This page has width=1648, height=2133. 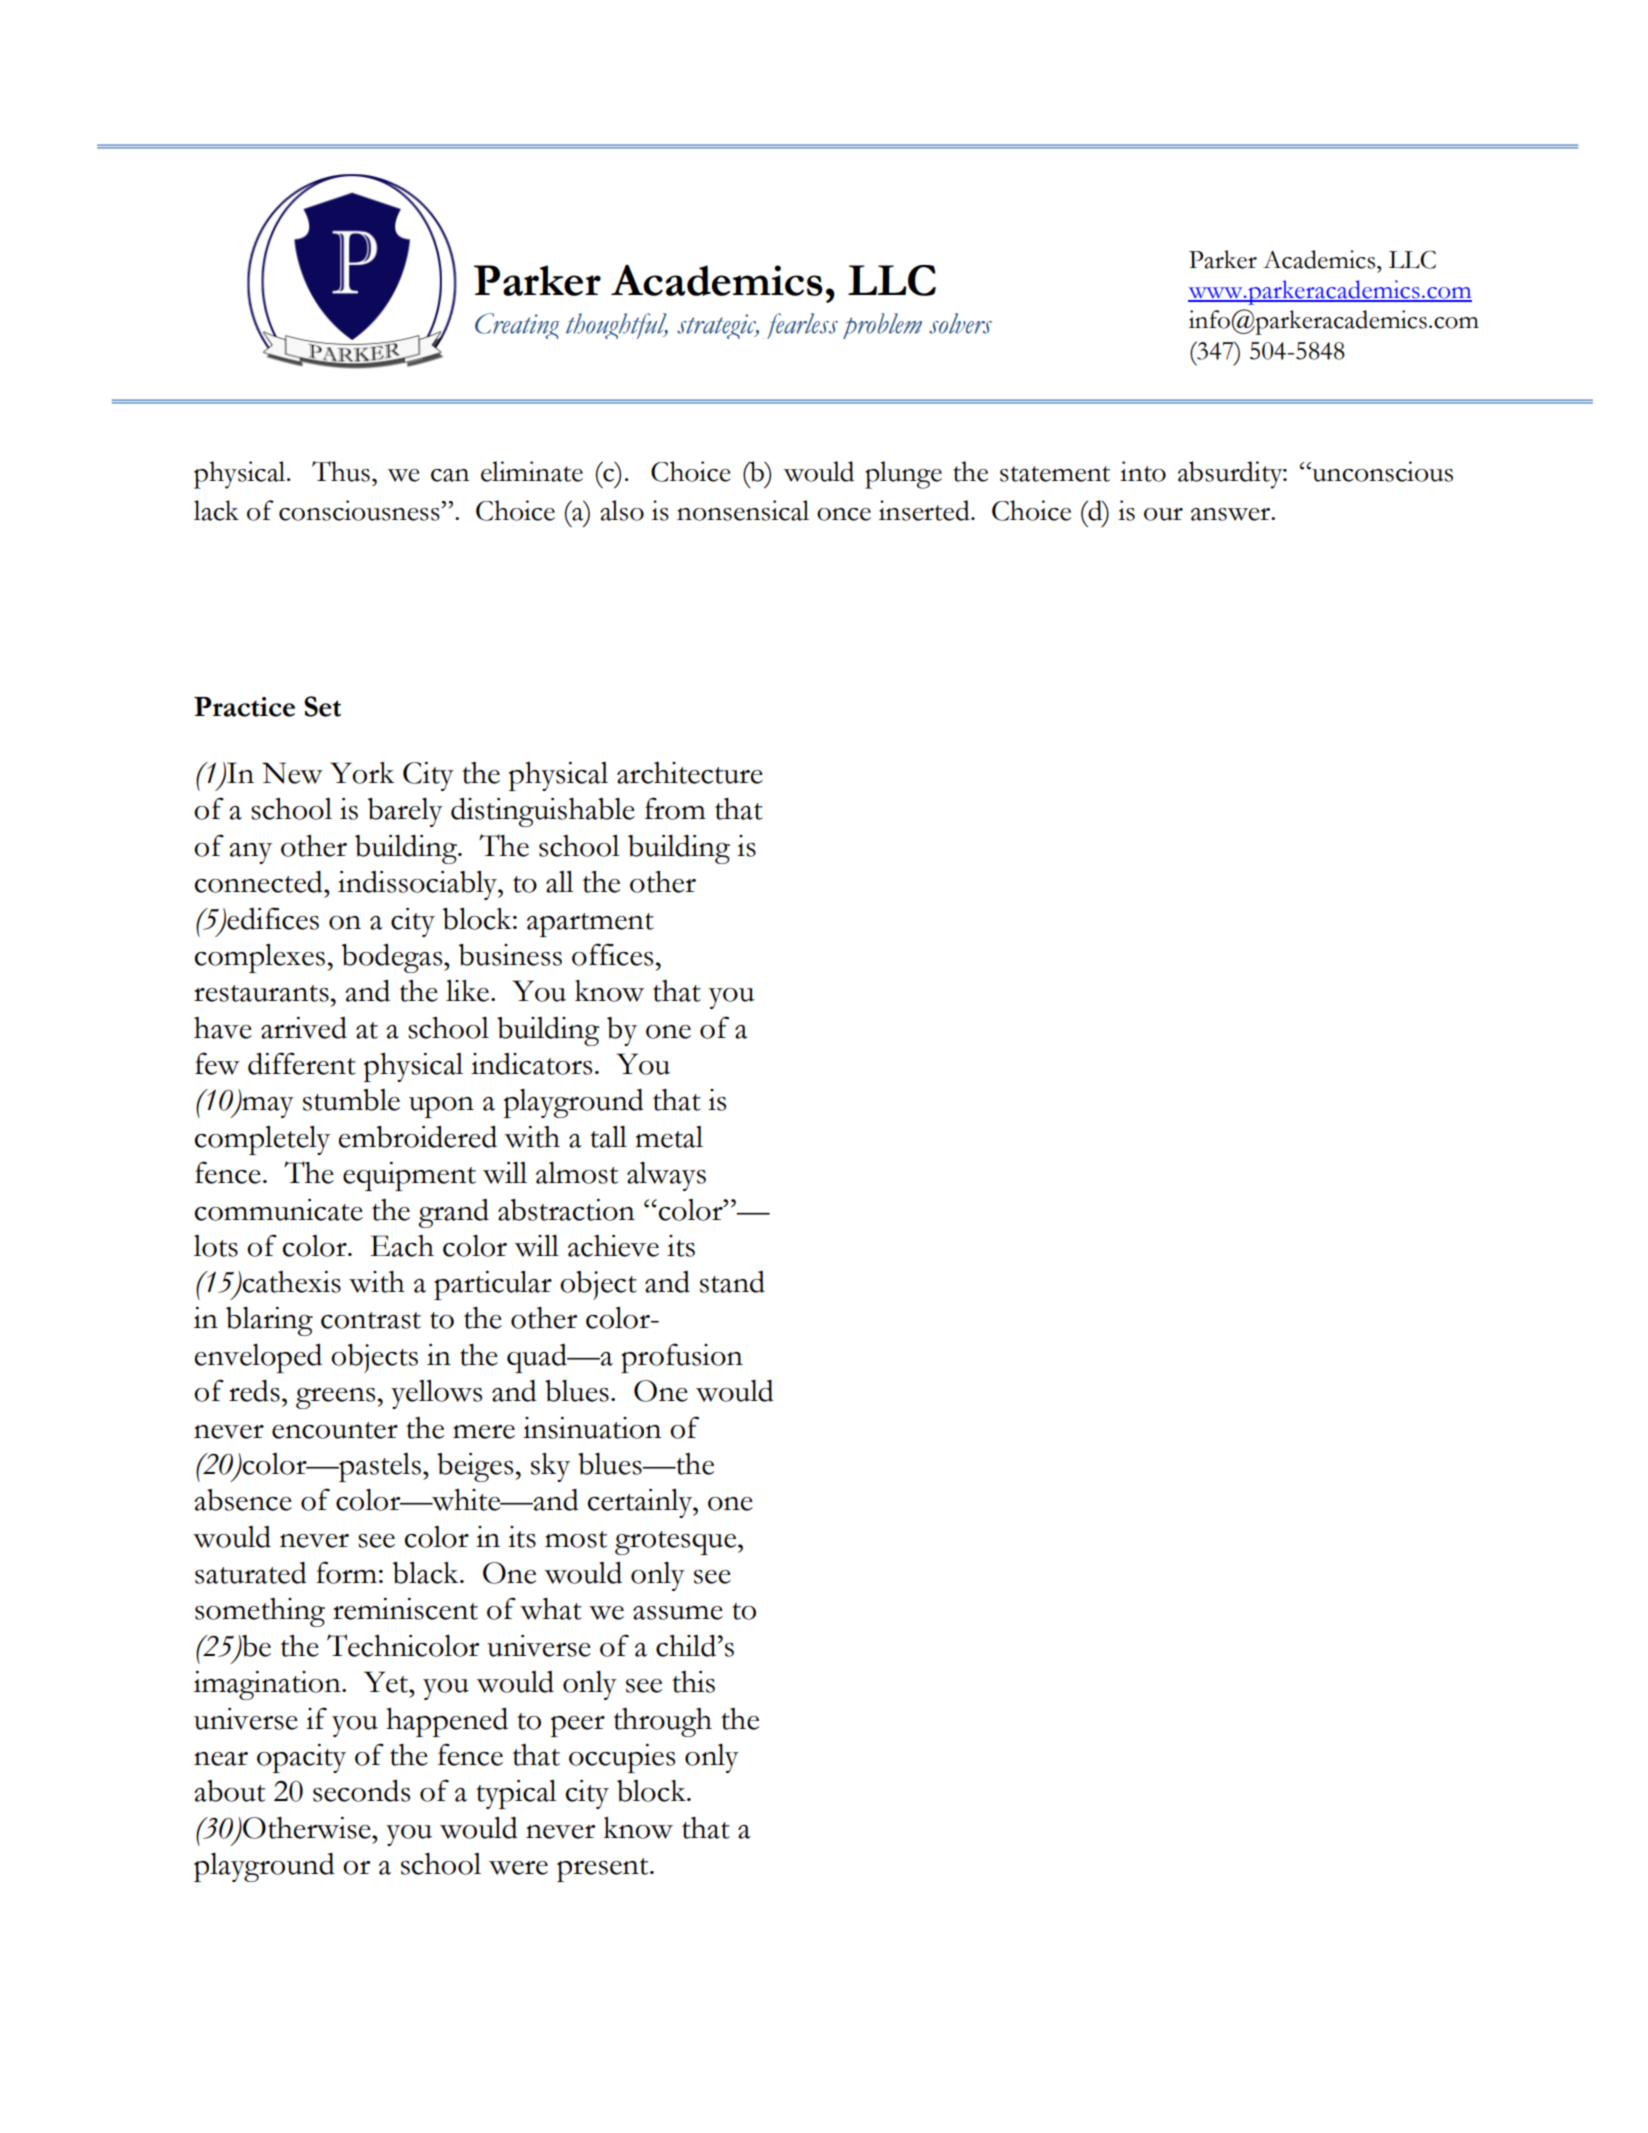 I want to click on contrast, so click(x=371, y=1320).
